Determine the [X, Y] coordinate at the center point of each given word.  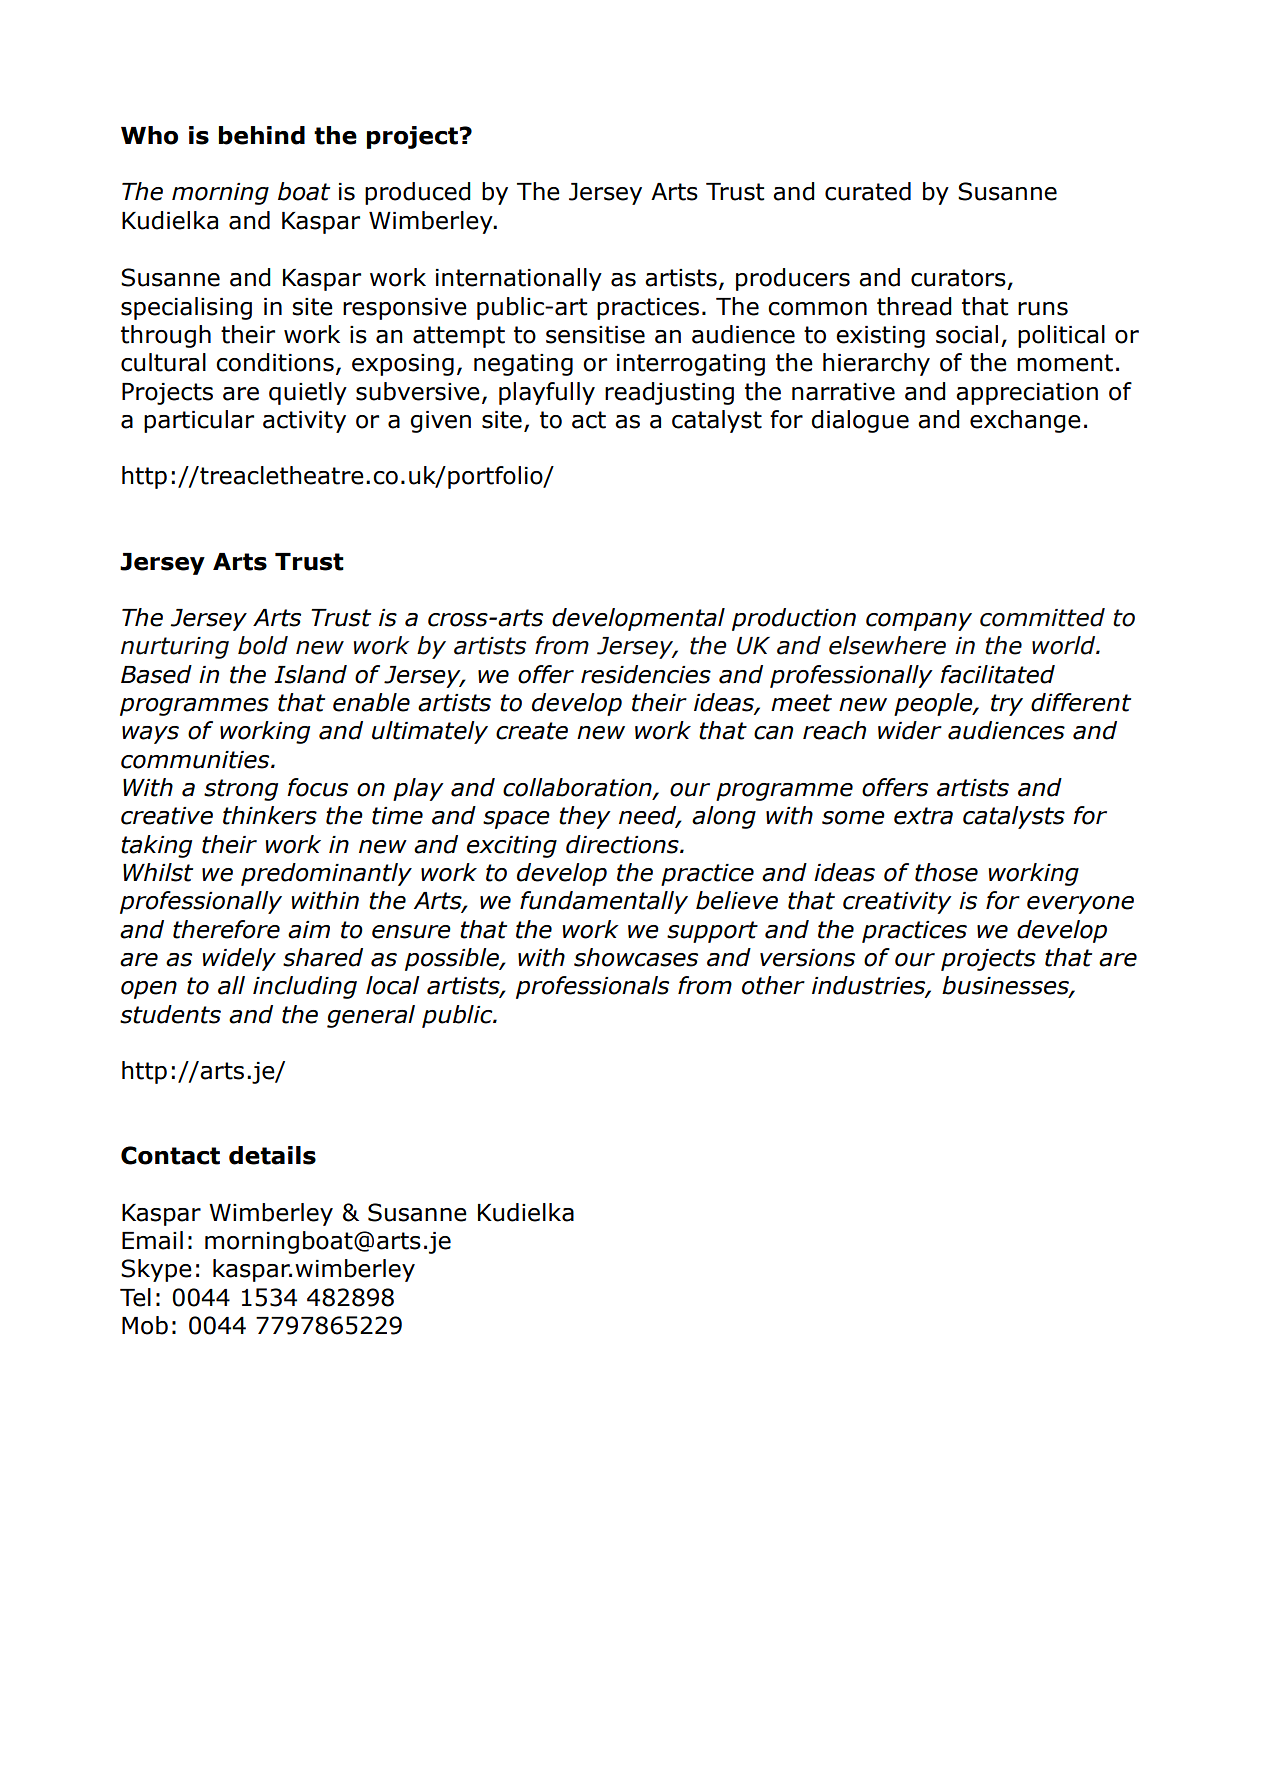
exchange [1025, 421]
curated [868, 191]
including [305, 987]
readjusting [669, 393]
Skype [156, 1270]
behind [262, 135]
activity [304, 422]
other [773, 985]
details [272, 1155]
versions [807, 958]
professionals [592, 987]
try [1007, 705]
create [532, 731]
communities [196, 760]
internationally [519, 279]
